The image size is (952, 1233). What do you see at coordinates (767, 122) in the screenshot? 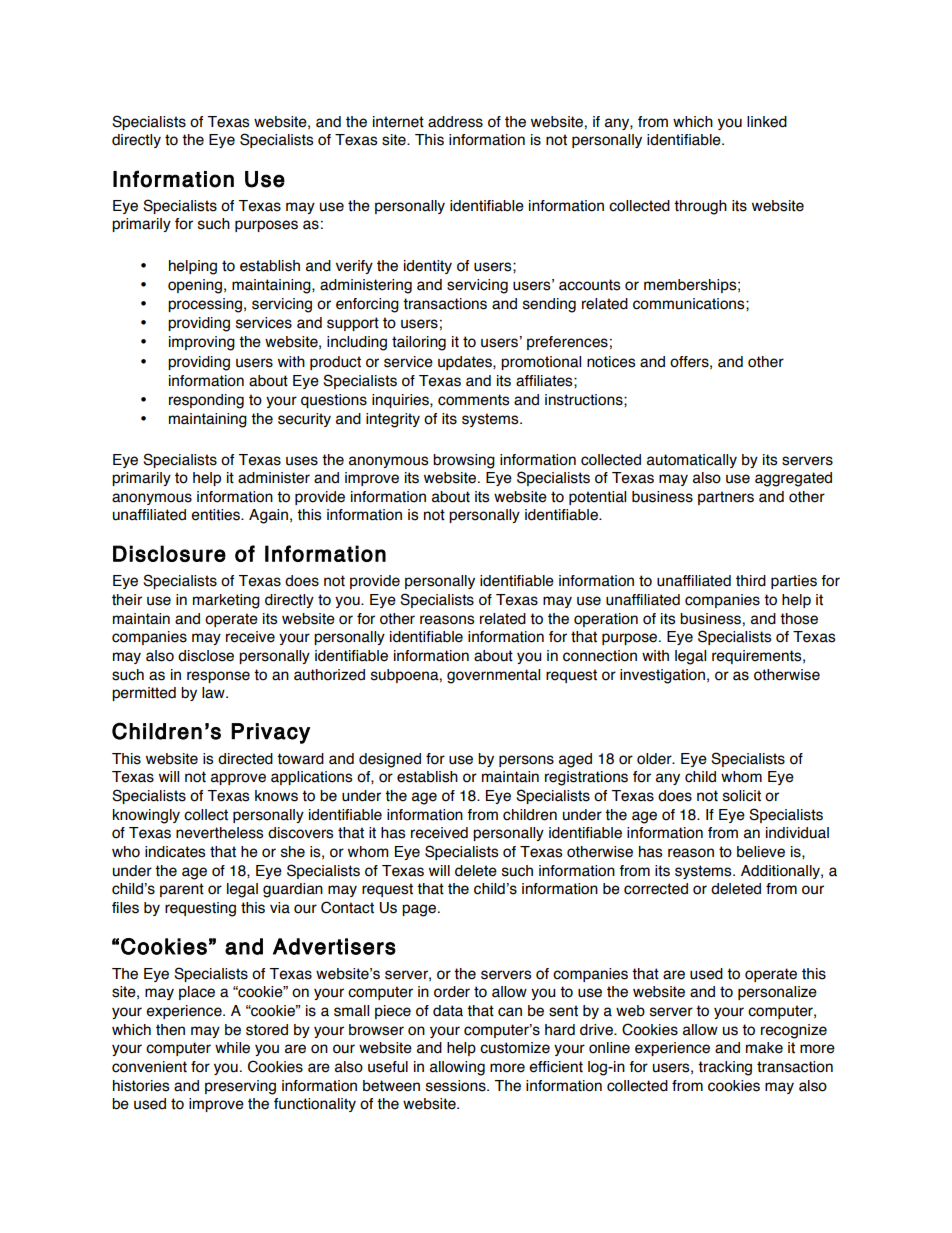
I see `linked` at bounding box center [767, 122].
